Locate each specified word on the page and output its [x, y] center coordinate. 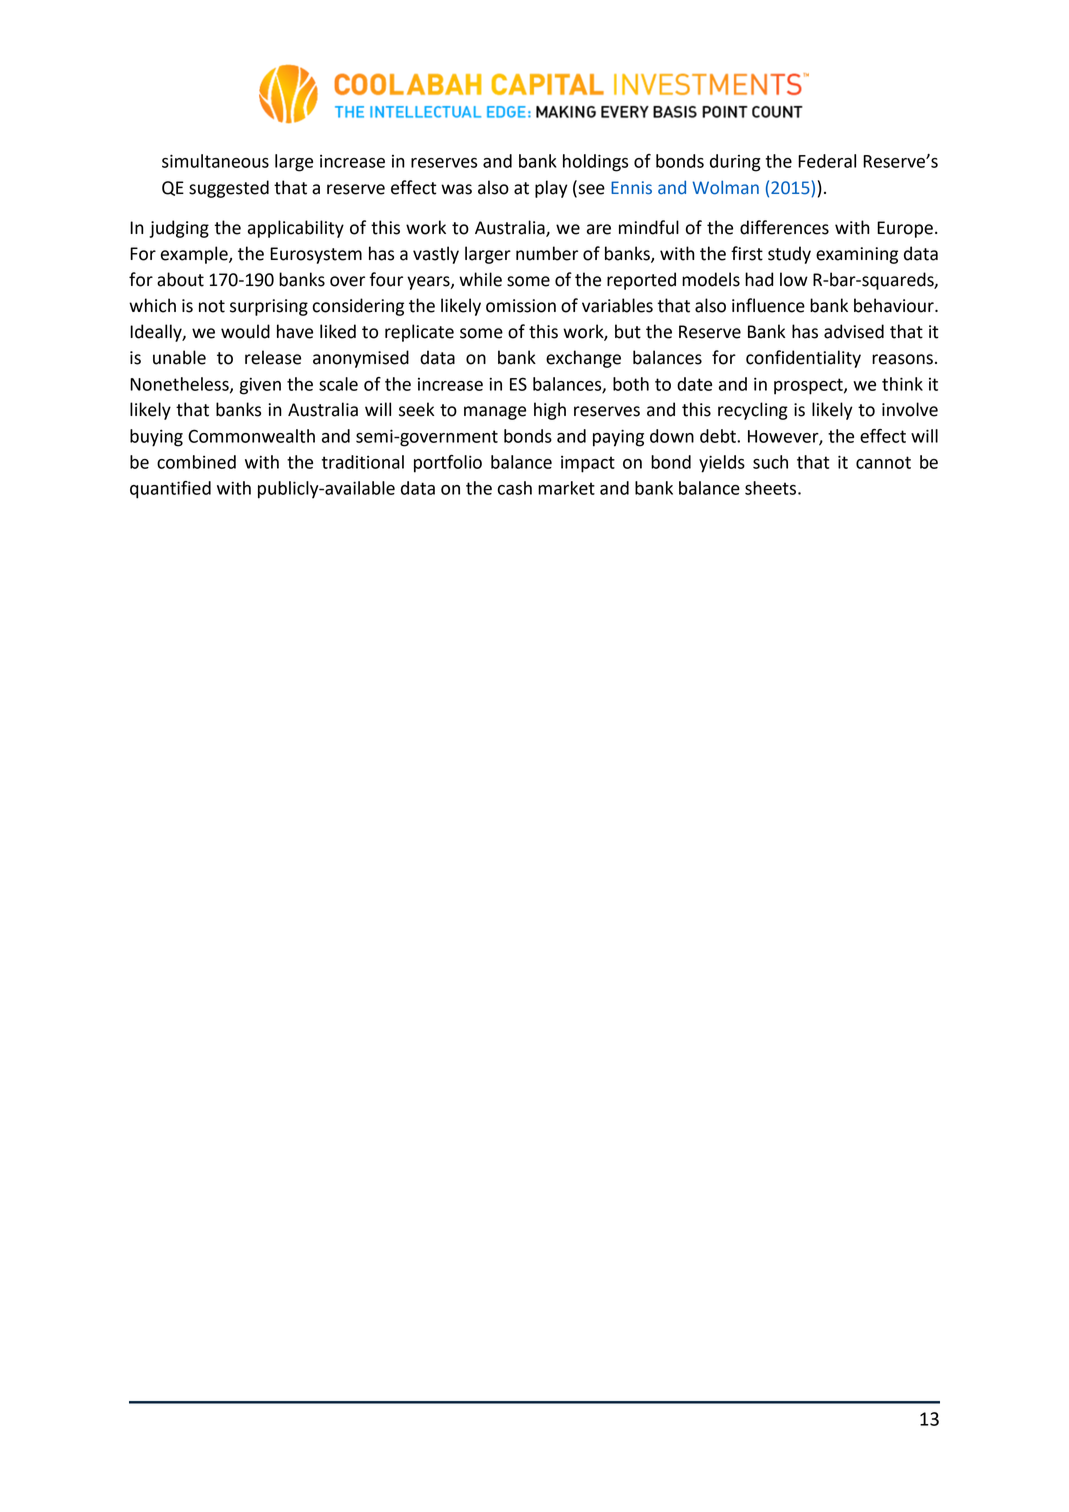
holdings [595, 163]
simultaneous [215, 161]
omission [521, 306]
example [195, 255]
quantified [170, 490]
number [547, 253]
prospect [809, 386]
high [550, 411]
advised [854, 331]
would [245, 331]
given [260, 386]
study [789, 255]
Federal [827, 161]
